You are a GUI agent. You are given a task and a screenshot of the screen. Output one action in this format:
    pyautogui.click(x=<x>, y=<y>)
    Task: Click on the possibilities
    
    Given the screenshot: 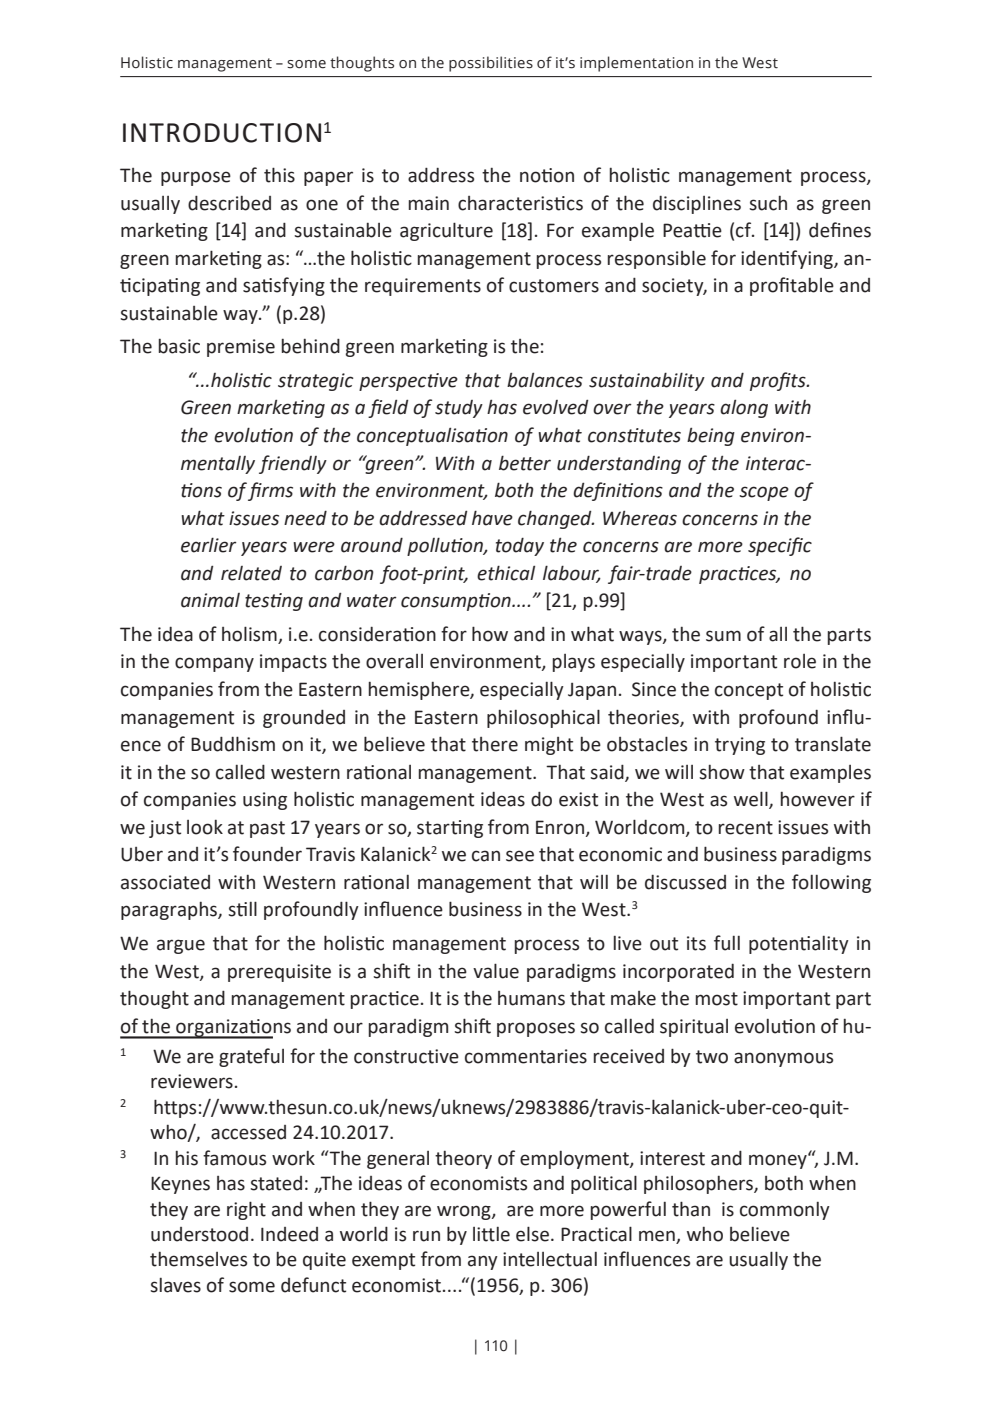 What is the action you would take?
    pyautogui.click(x=491, y=64)
